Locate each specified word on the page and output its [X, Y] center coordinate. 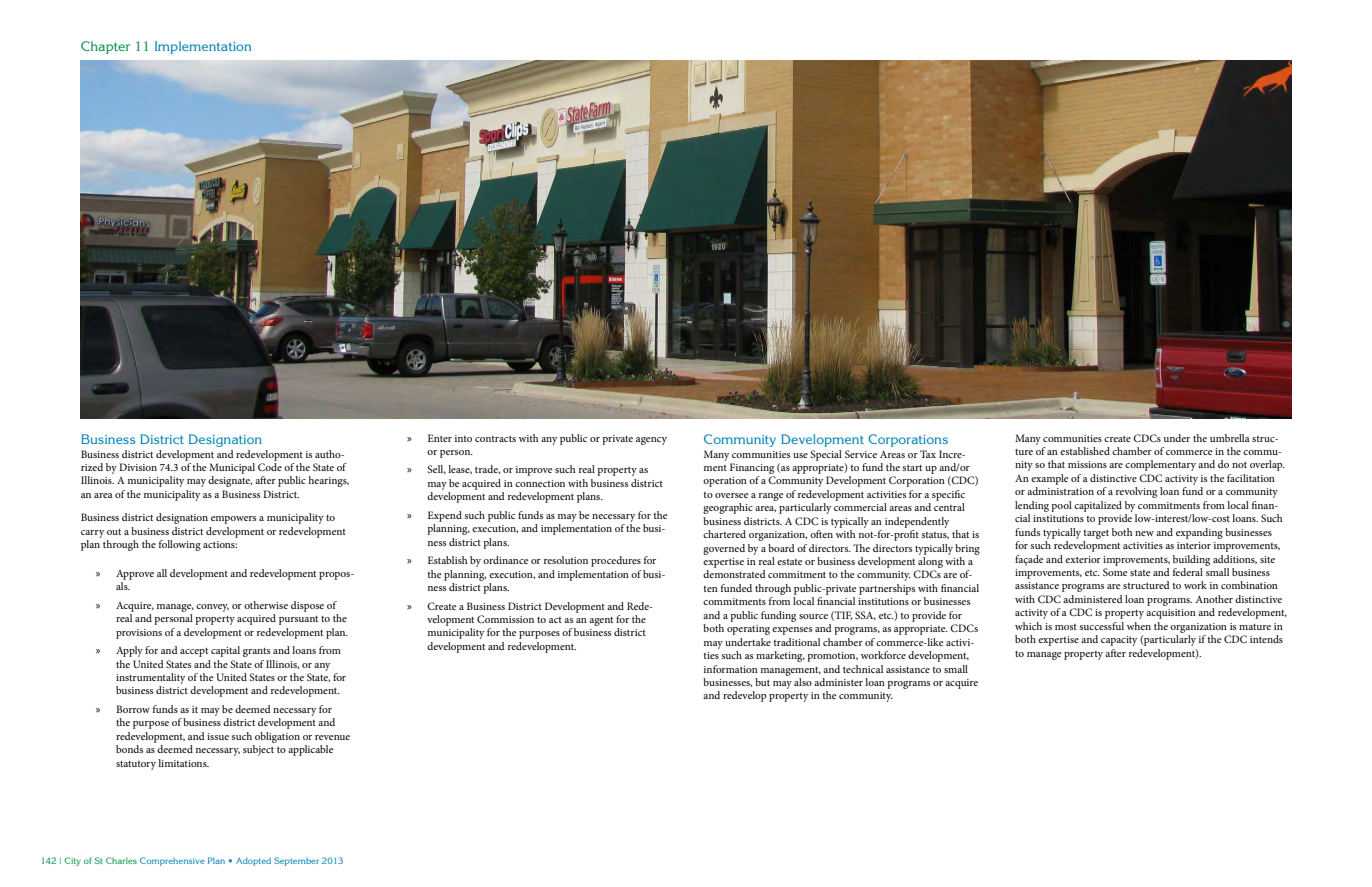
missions [1087, 464]
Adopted [253, 862]
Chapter [105, 47]
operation [725, 482]
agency [651, 441]
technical [863, 669]
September [296, 861]
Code [270, 467]
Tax [928, 454]
